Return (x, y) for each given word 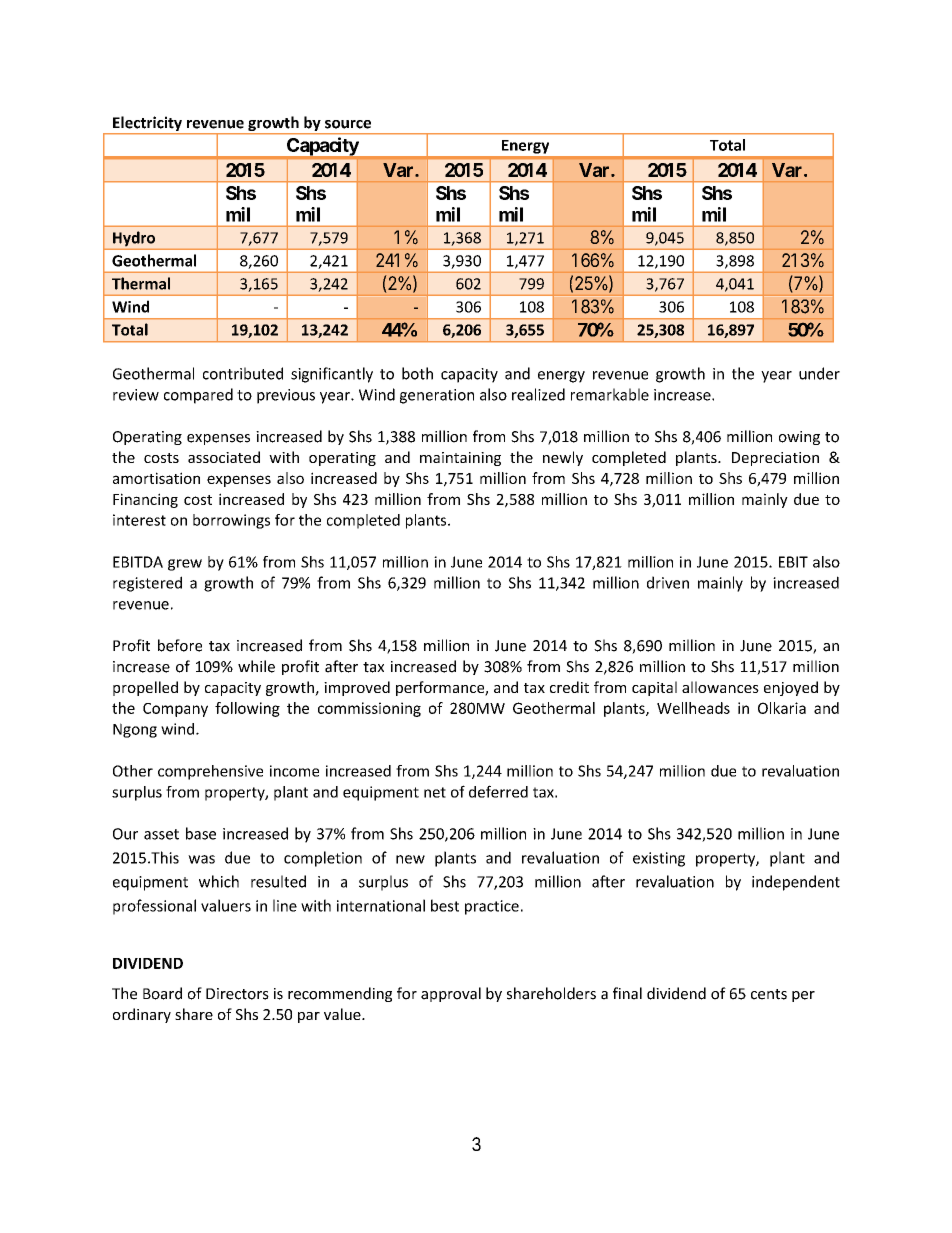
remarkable (610, 394)
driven (668, 582)
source (348, 124)
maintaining (460, 459)
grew (185, 565)
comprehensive (210, 772)
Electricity (147, 125)
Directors (237, 994)
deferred (498, 791)
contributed (243, 373)
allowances (720, 687)
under (819, 373)
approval (451, 994)
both (417, 373)
